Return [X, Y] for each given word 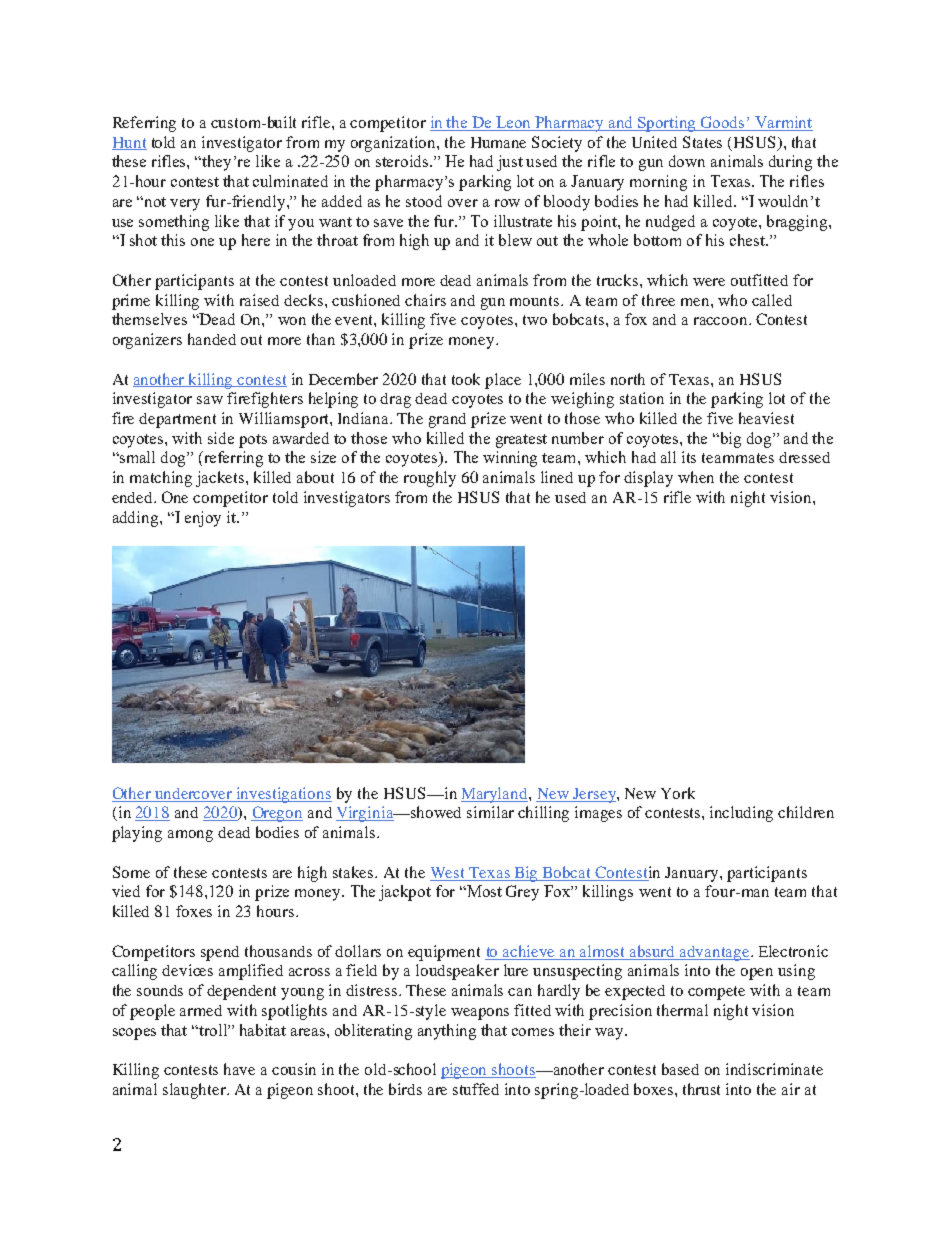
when [696, 477]
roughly [430, 479]
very [185, 205]
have [239, 1069]
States [702, 142]
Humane [498, 142]
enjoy [203, 519]
